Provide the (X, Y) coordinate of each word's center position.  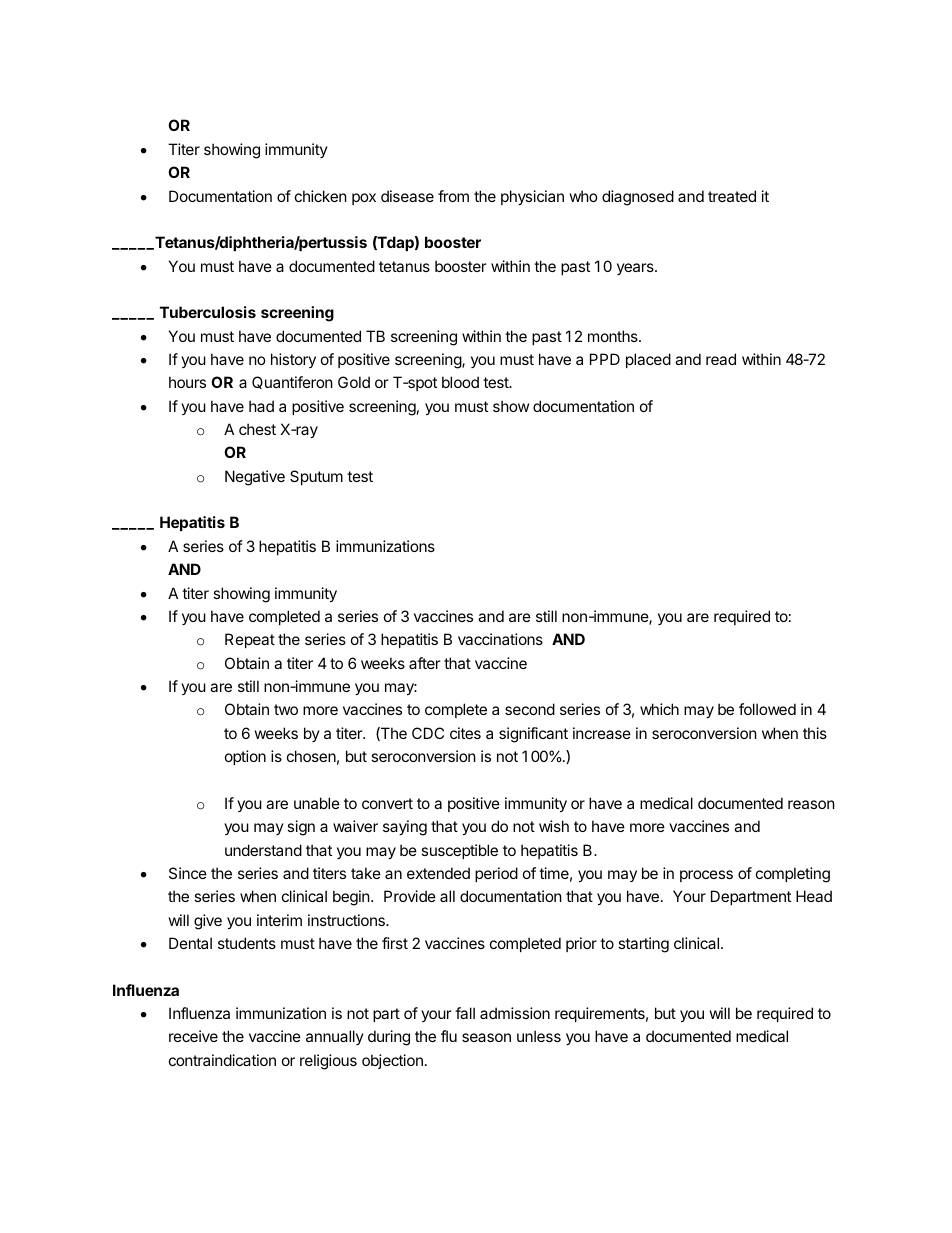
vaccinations (500, 639)
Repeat (250, 640)
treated (732, 196)
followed (767, 709)
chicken (321, 196)
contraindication (222, 1060)
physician (532, 197)
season (486, 1037)
